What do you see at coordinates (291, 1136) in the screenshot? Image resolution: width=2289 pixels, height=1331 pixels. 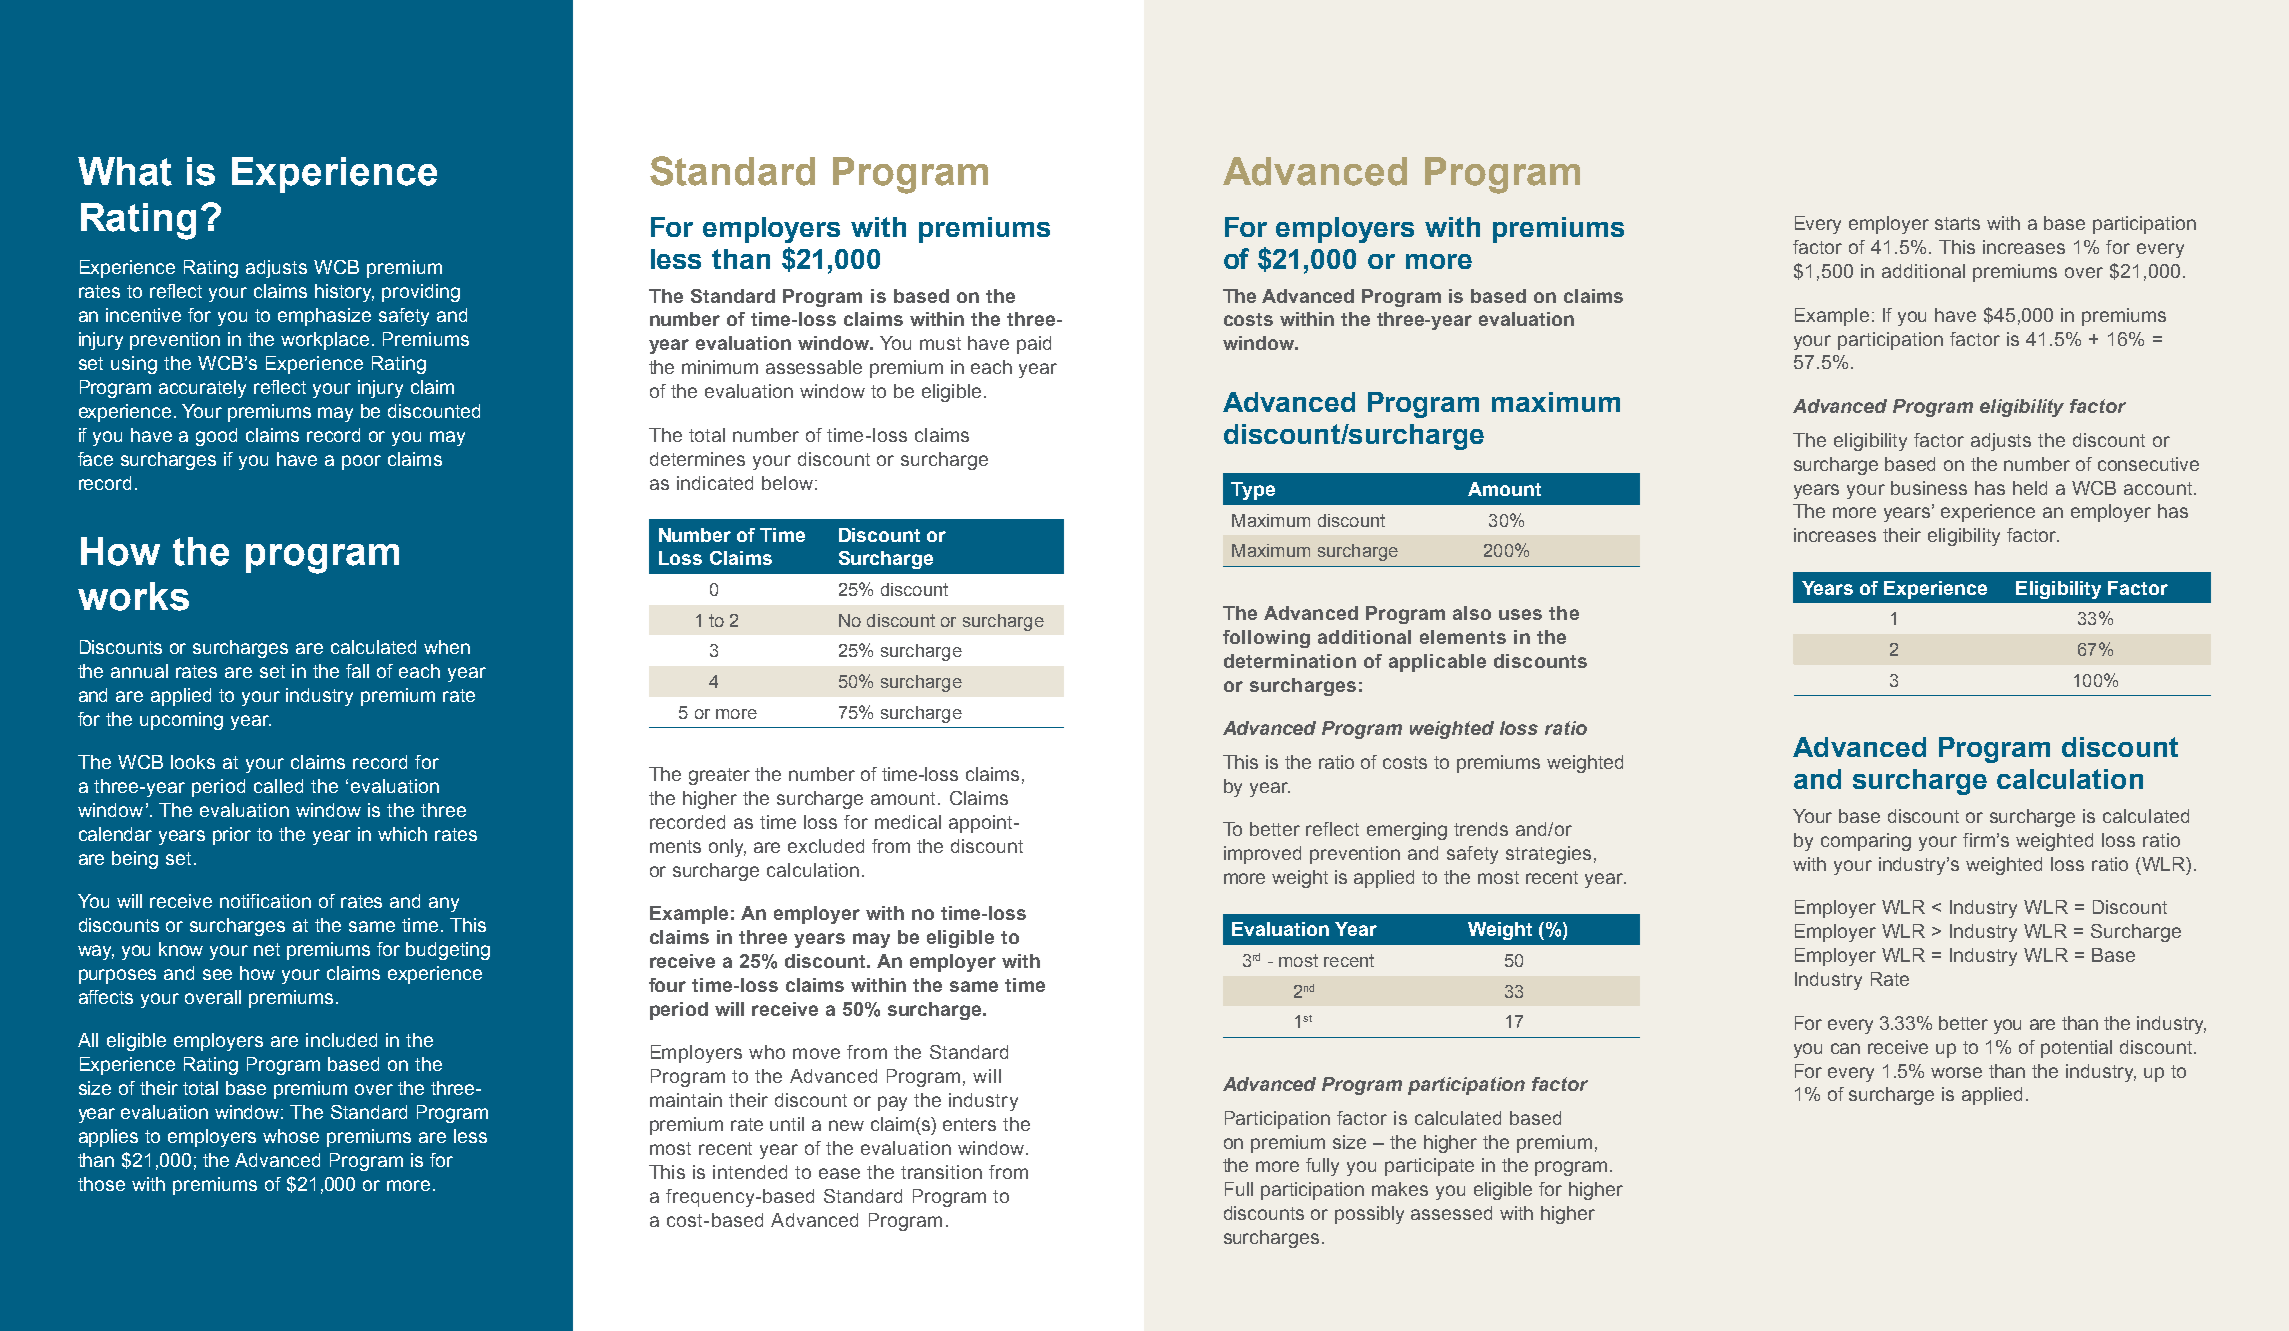 I see `whose` at bounding box center [291, 1136].
